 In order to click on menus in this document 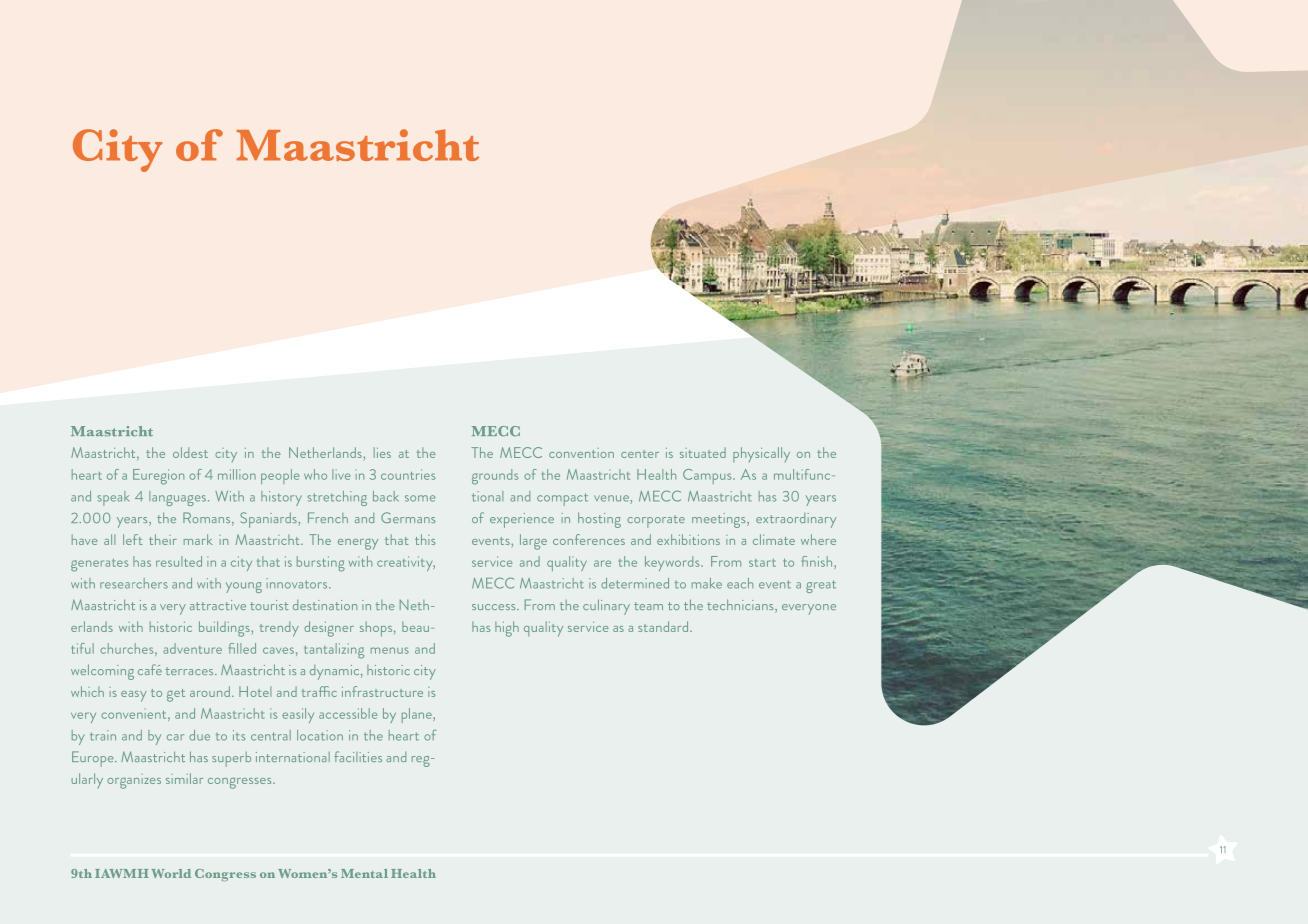, I will do `click(390, 650)`.
